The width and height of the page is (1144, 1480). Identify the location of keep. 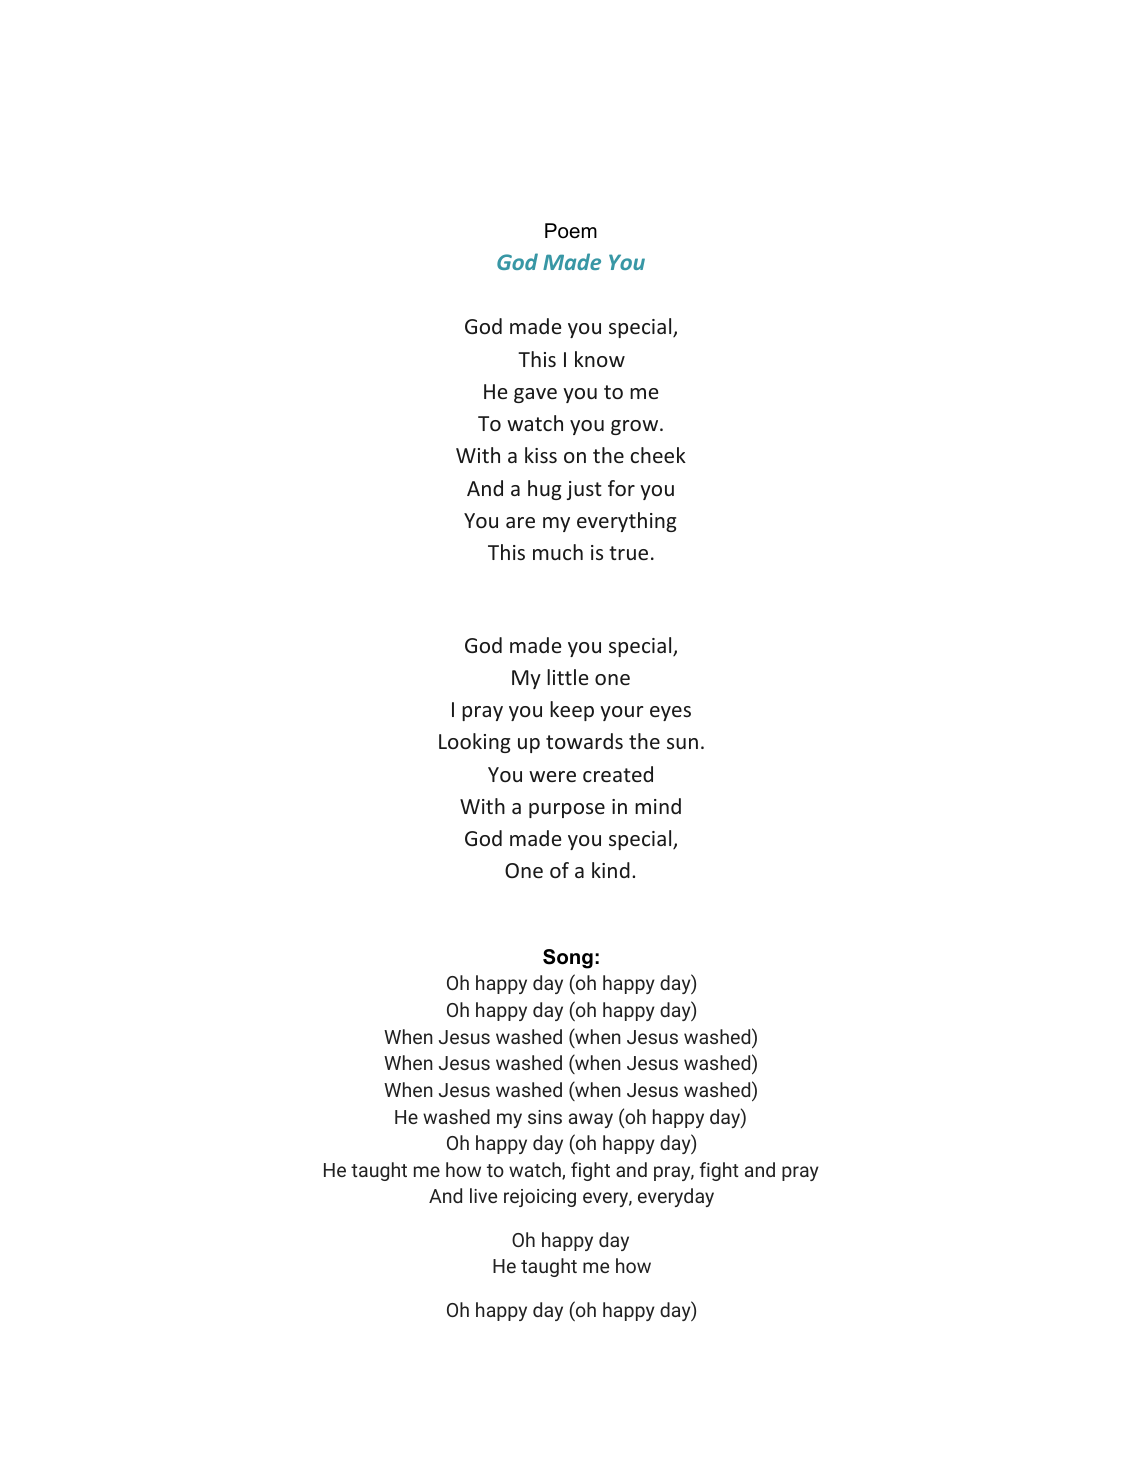
(572, 711).
